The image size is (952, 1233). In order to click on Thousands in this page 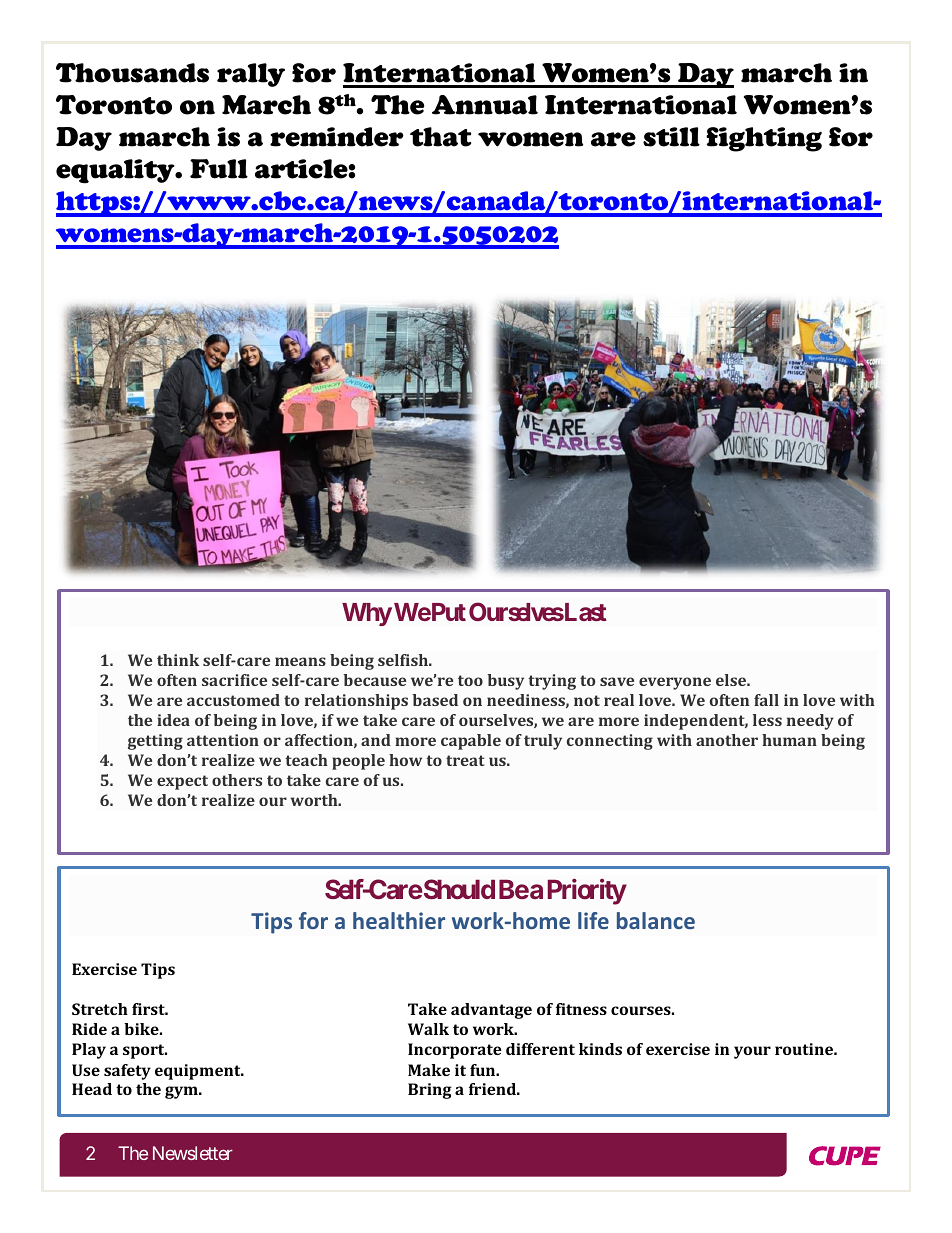, I will do `click(132, 73)`.
